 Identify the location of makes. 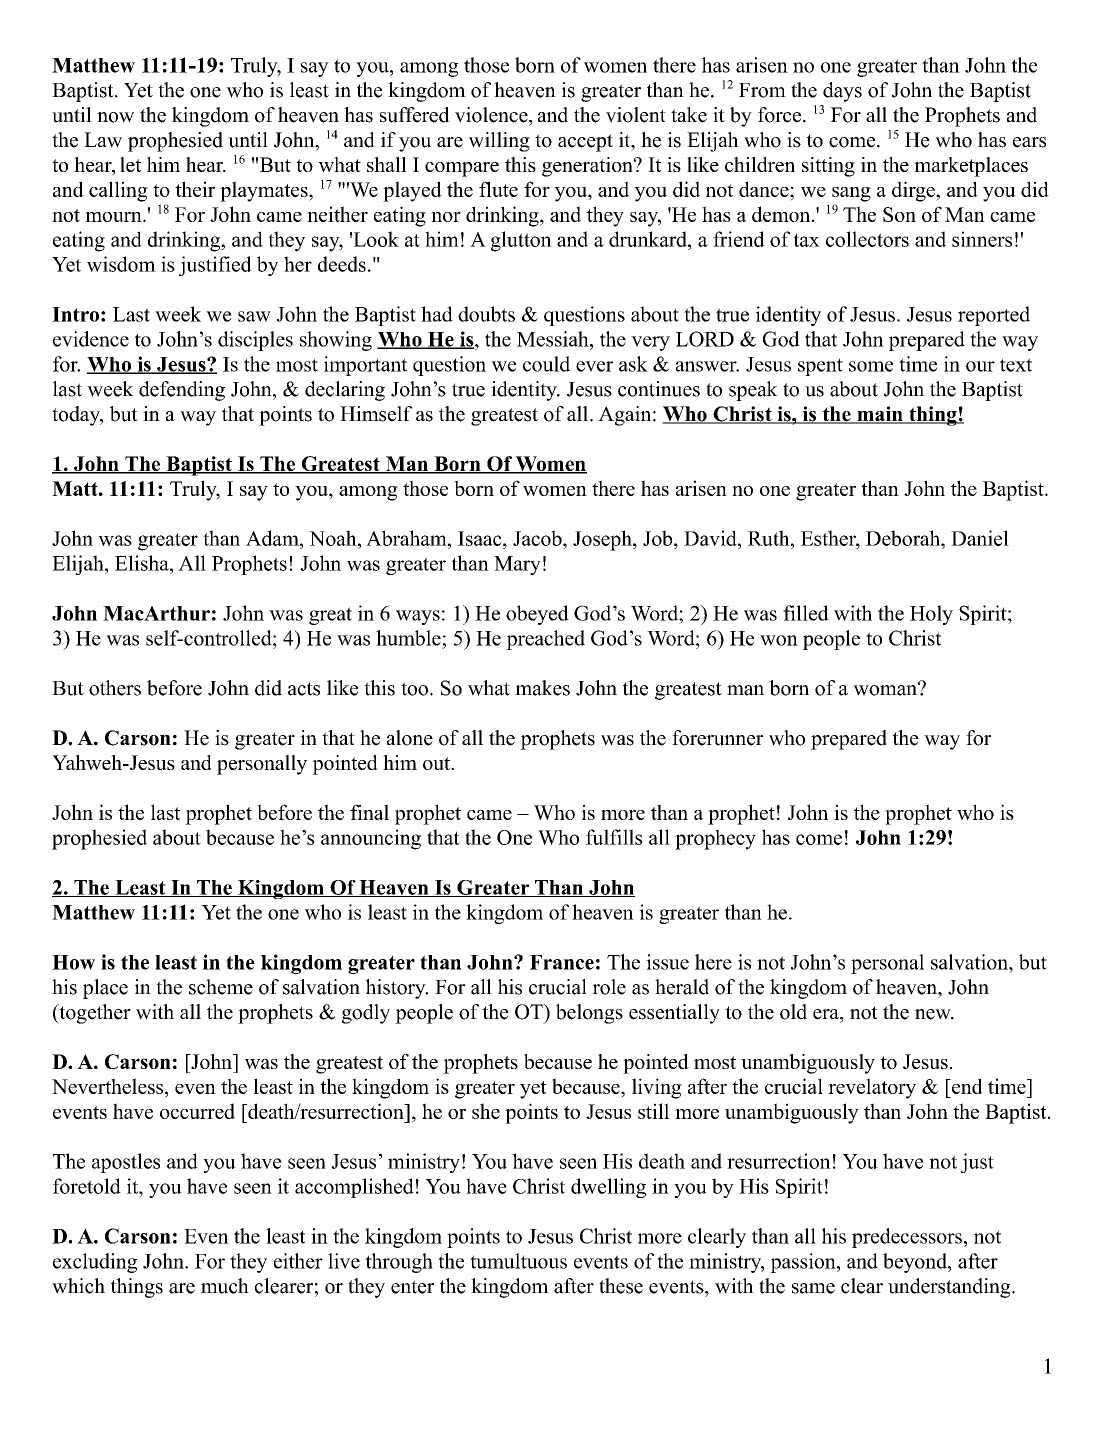
(542, 688).
